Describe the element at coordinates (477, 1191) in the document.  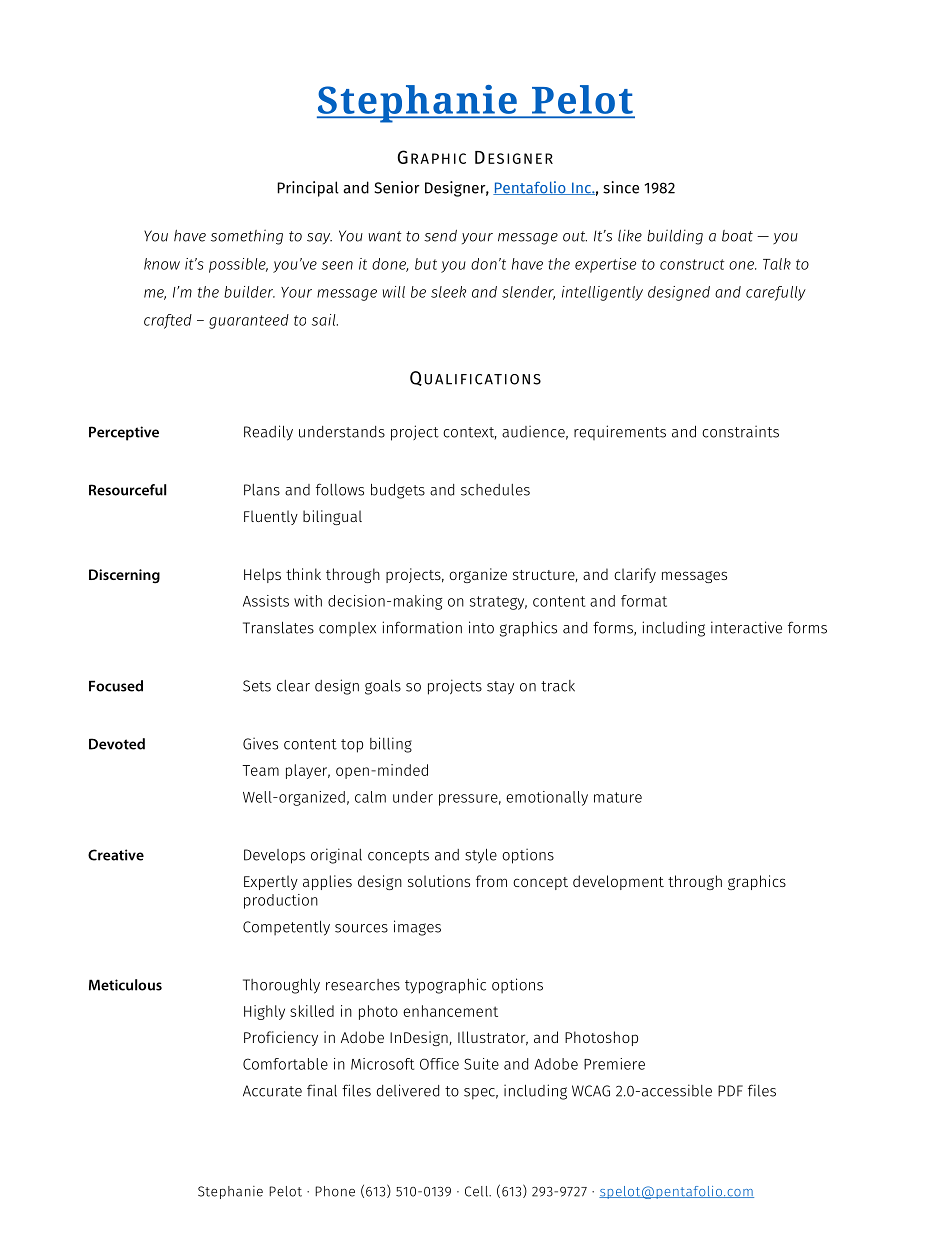
I see `Cell` at that location.
